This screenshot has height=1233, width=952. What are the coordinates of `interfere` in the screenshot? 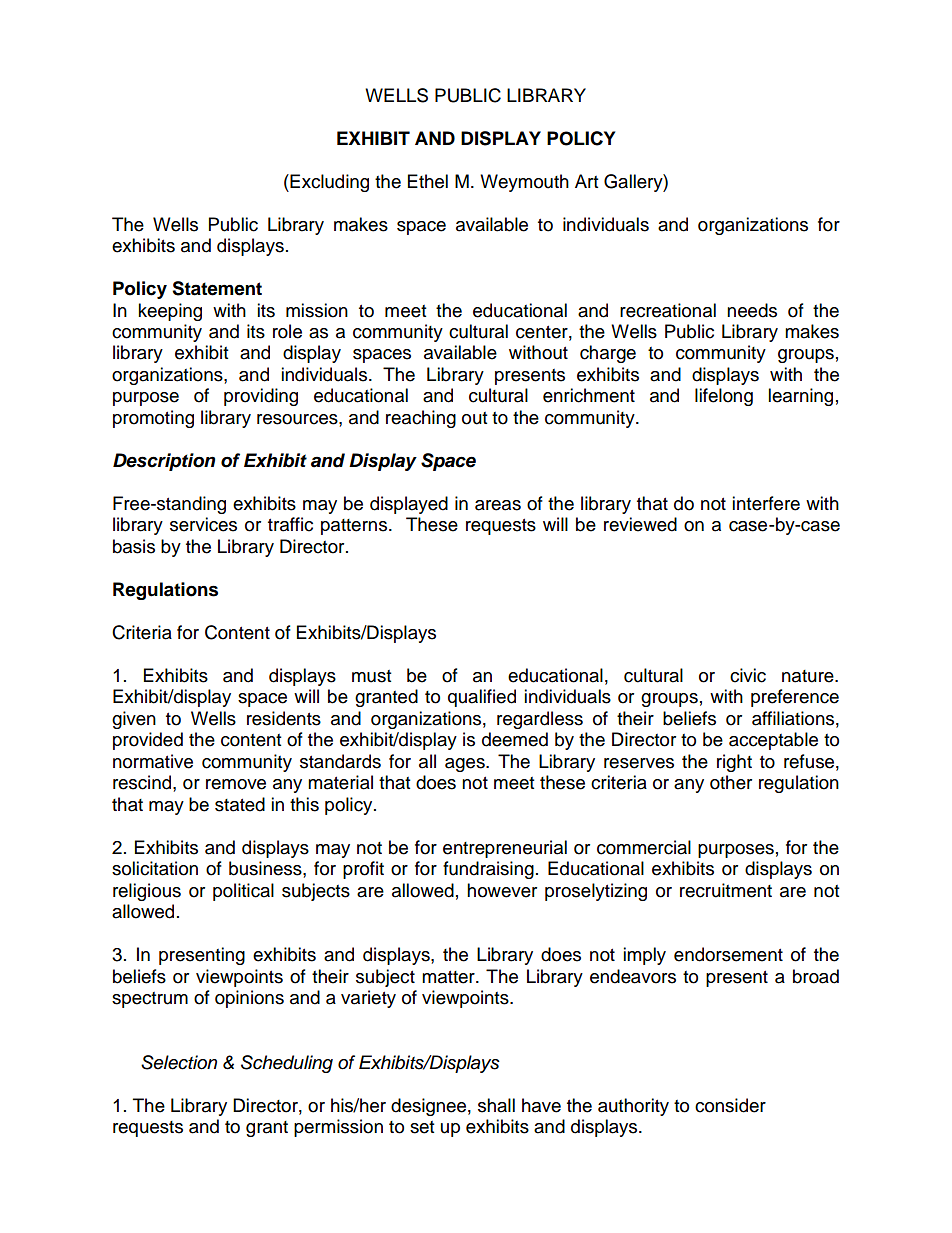 It's located at (766, 503).
